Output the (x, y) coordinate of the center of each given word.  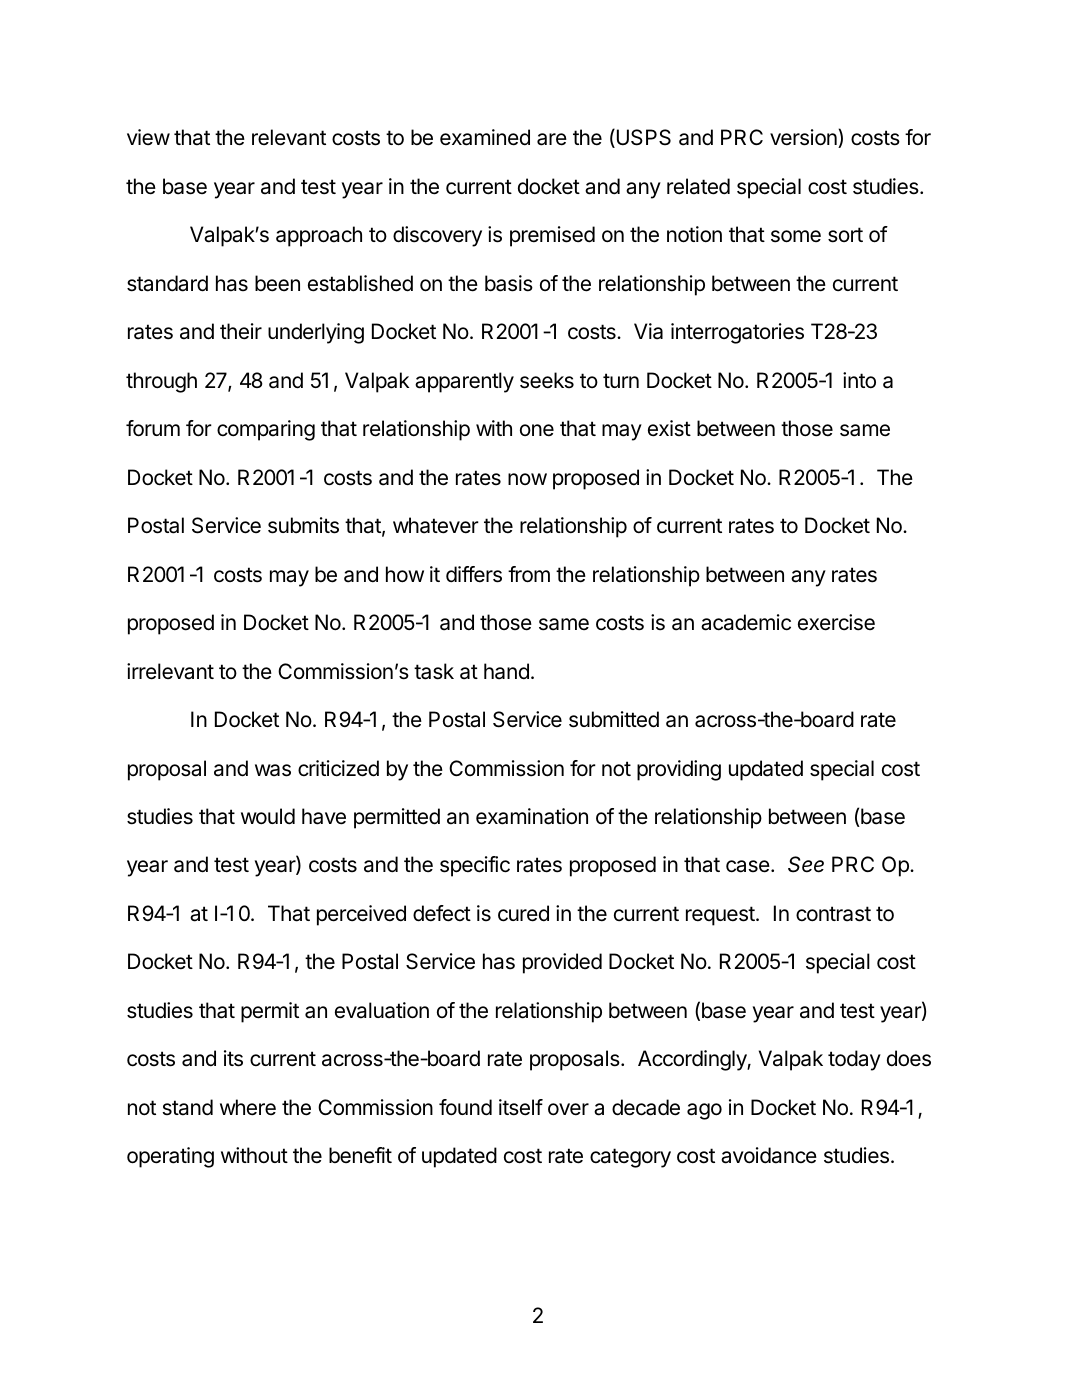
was (273, 770)
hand (506, 671)
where (248, 1107)
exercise (836, 622)
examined (485, 137)
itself (521, 1107)
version (804, 138)
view (148, 137)
